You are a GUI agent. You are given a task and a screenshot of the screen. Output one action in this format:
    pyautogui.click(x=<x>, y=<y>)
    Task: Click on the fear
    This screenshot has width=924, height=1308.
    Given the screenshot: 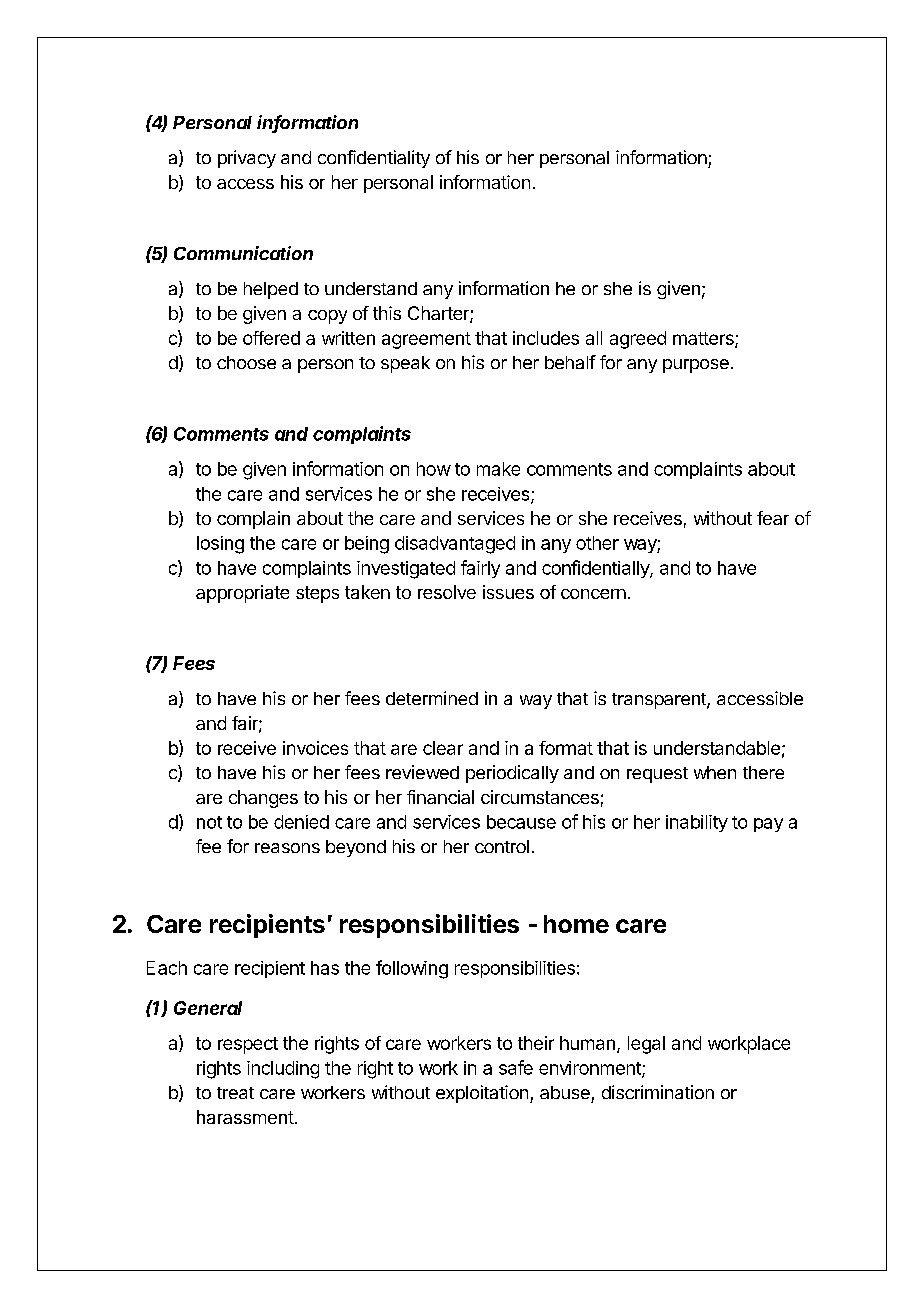 What is the action you would take?
    pyautogui.click(x=773, y=518)
